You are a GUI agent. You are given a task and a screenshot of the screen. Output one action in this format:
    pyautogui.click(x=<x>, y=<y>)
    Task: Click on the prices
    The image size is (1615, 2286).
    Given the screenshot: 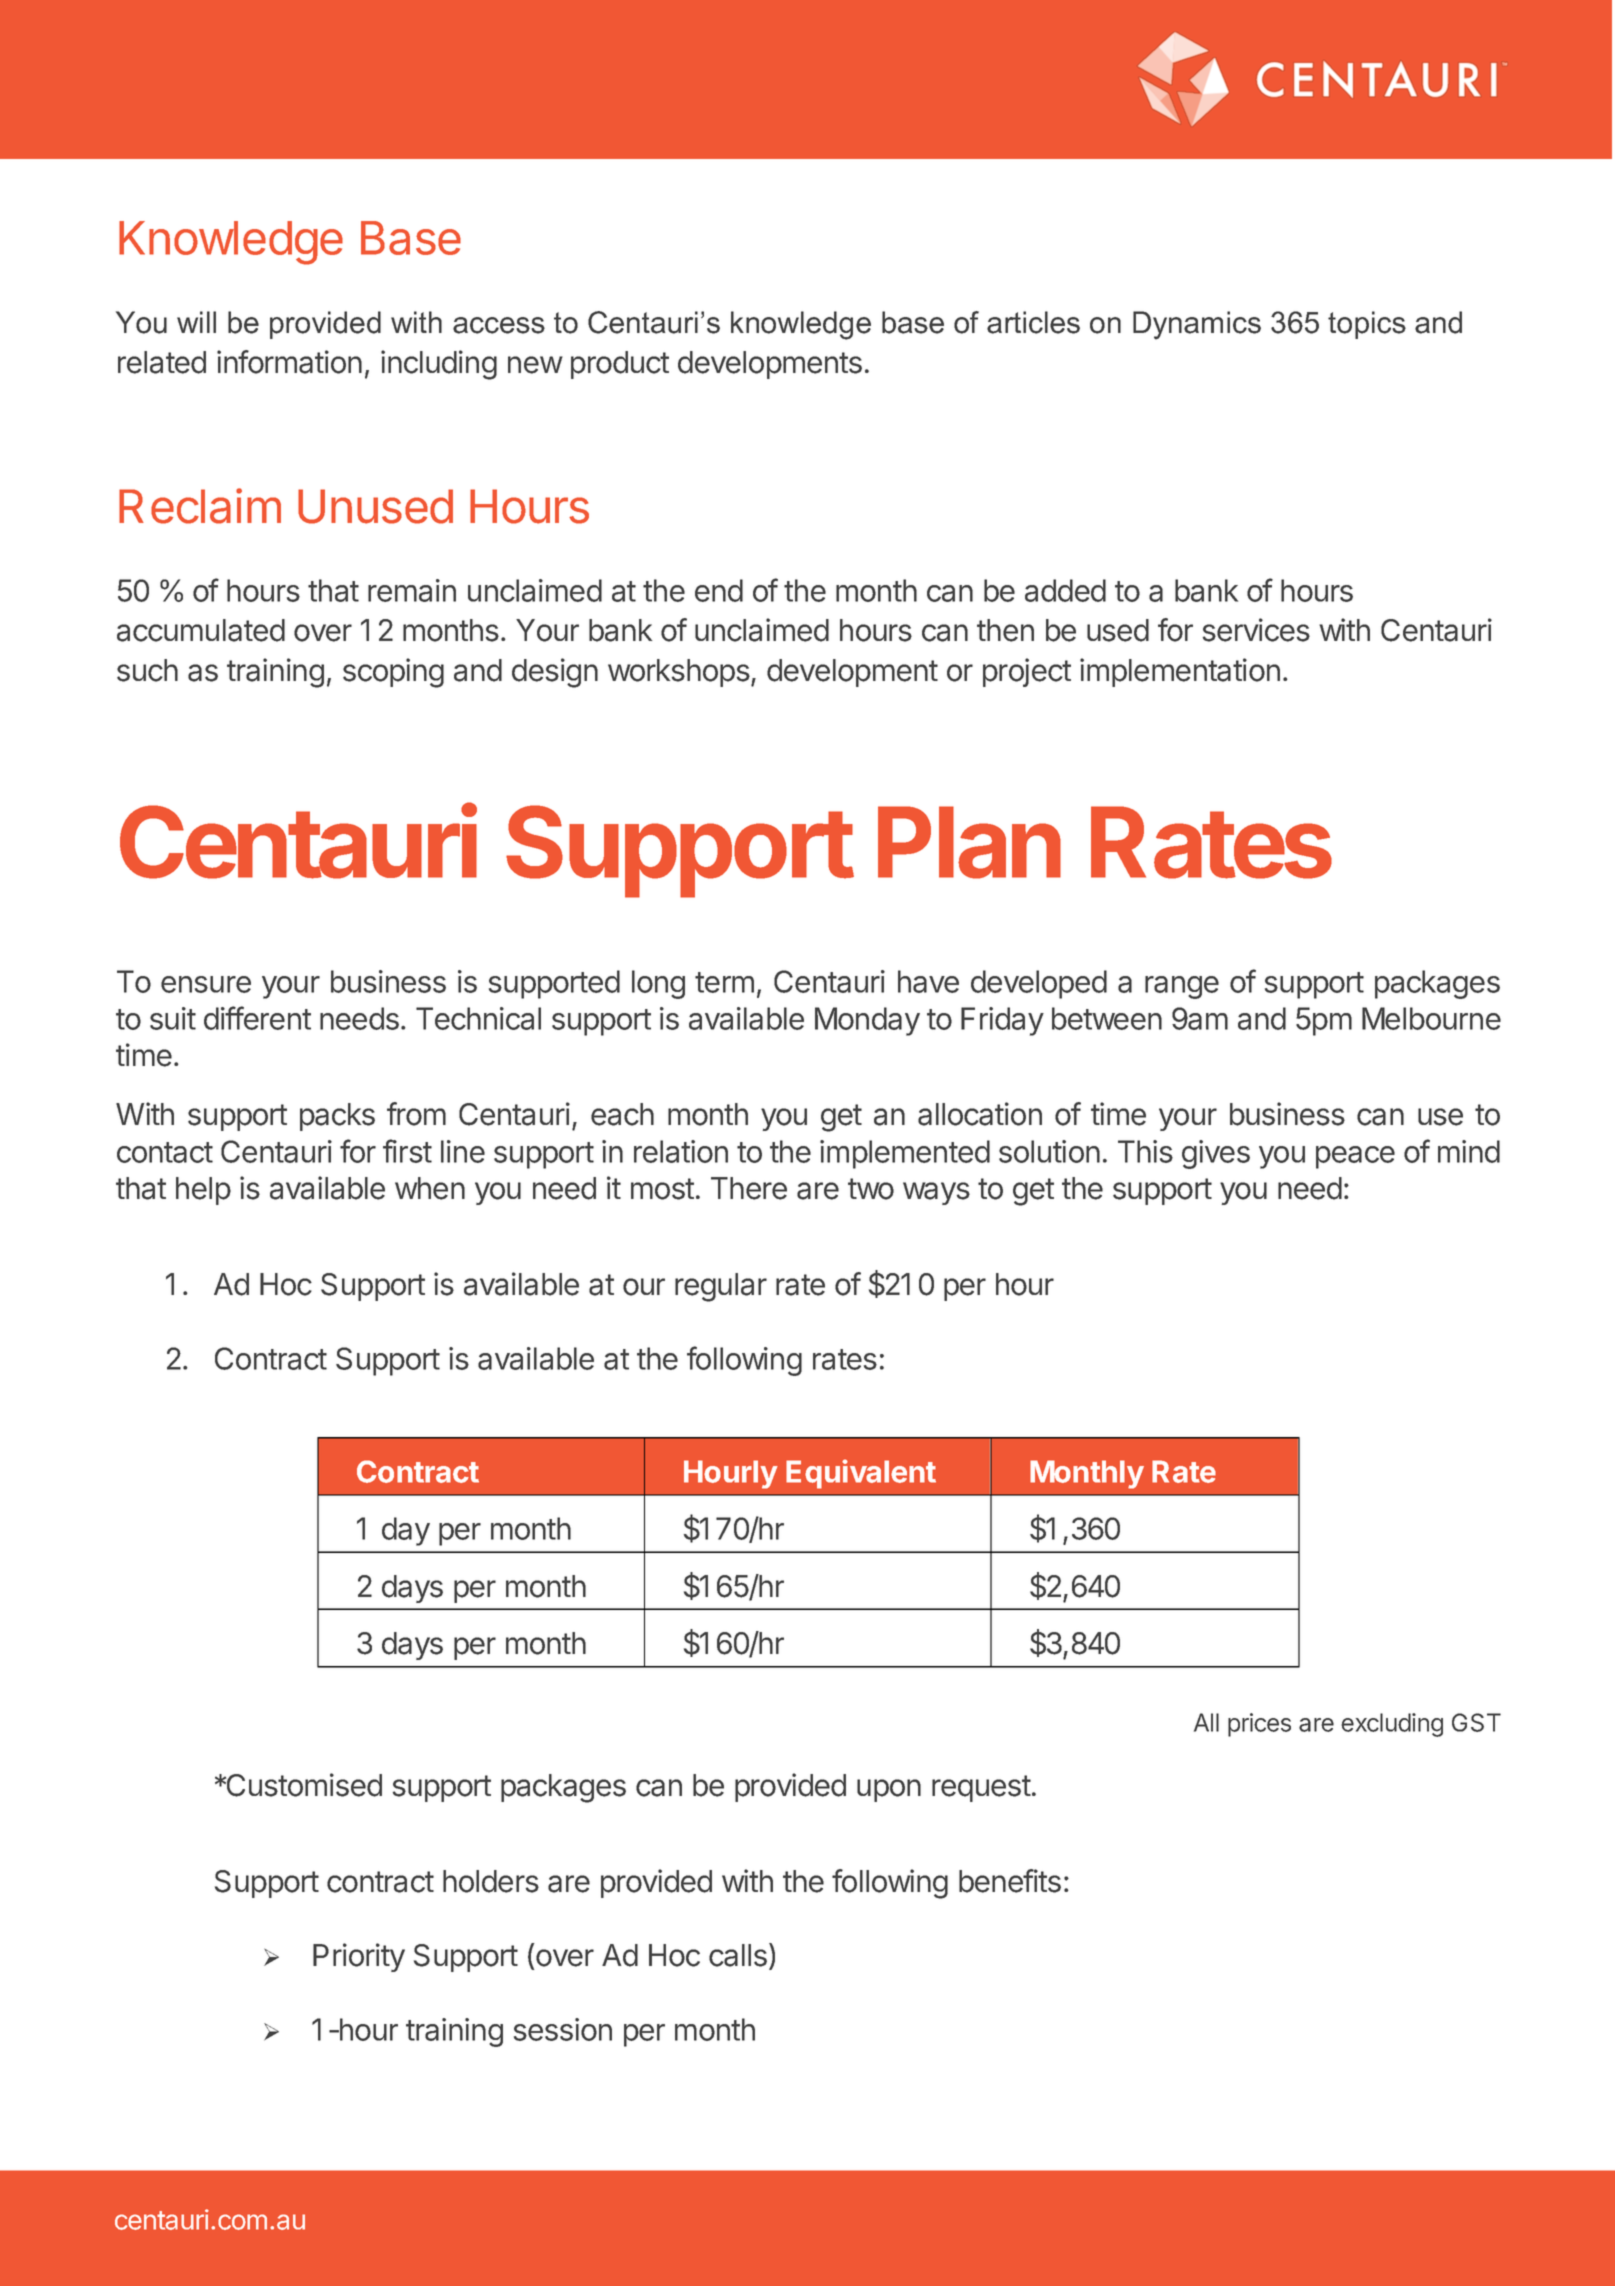 What is the action you would take?
    pyautogui.click(x=1259, y=1725)
